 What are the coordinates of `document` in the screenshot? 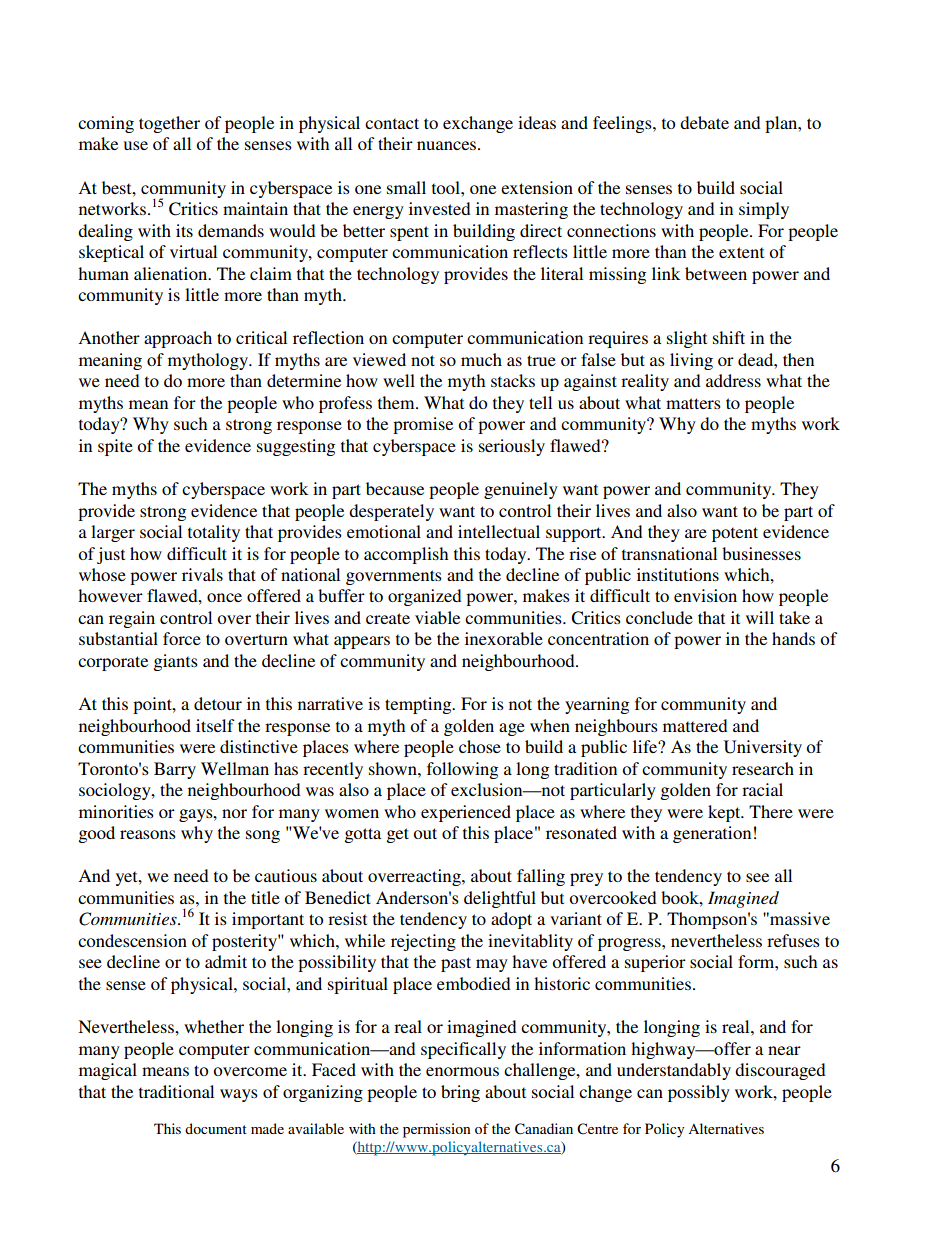 It's located at (216, 1128).
